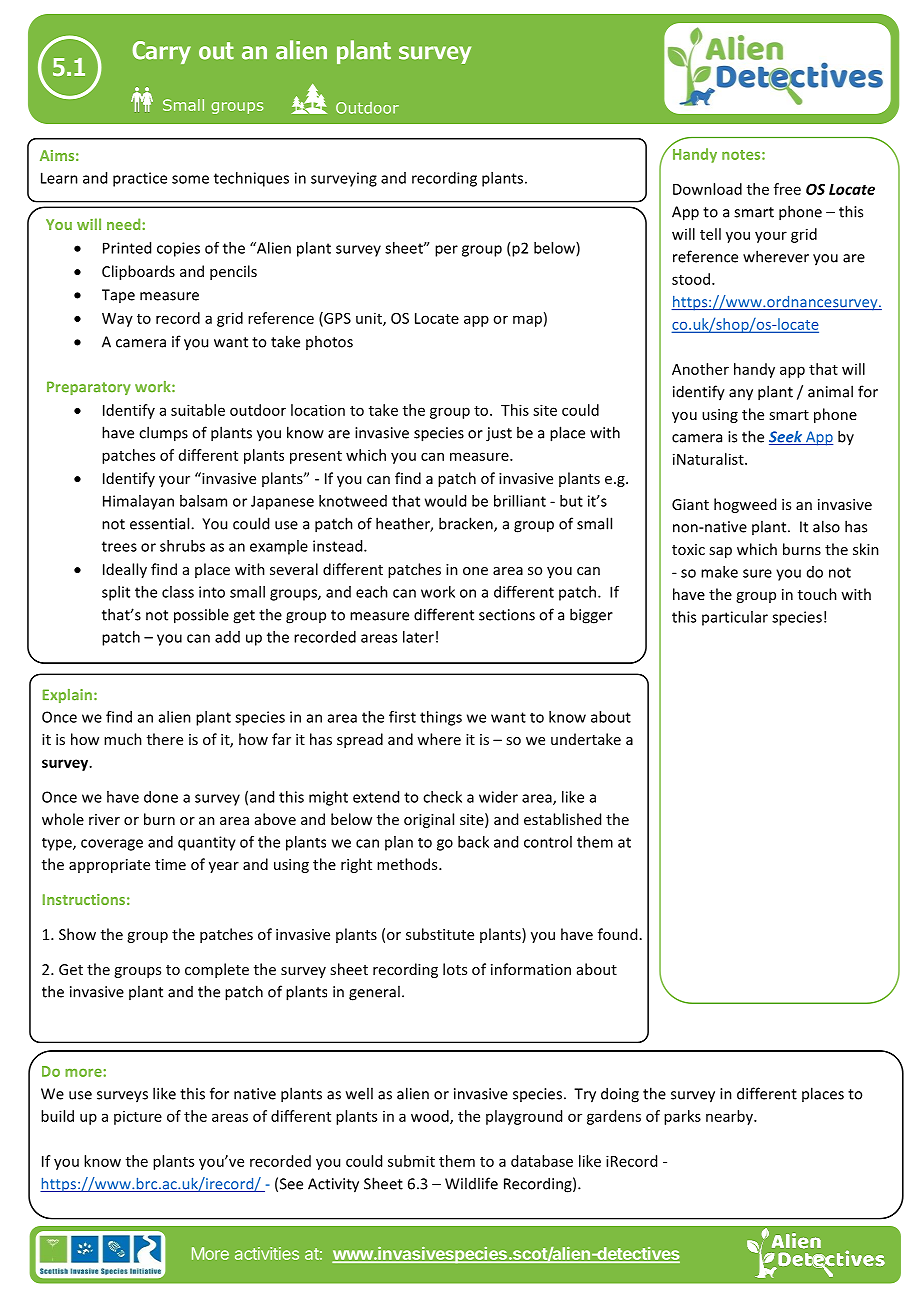 This screenshot has height=1308, width=924. Describe the element at coordinates (741, 395) in the screenshot. I see `any` at that location.
